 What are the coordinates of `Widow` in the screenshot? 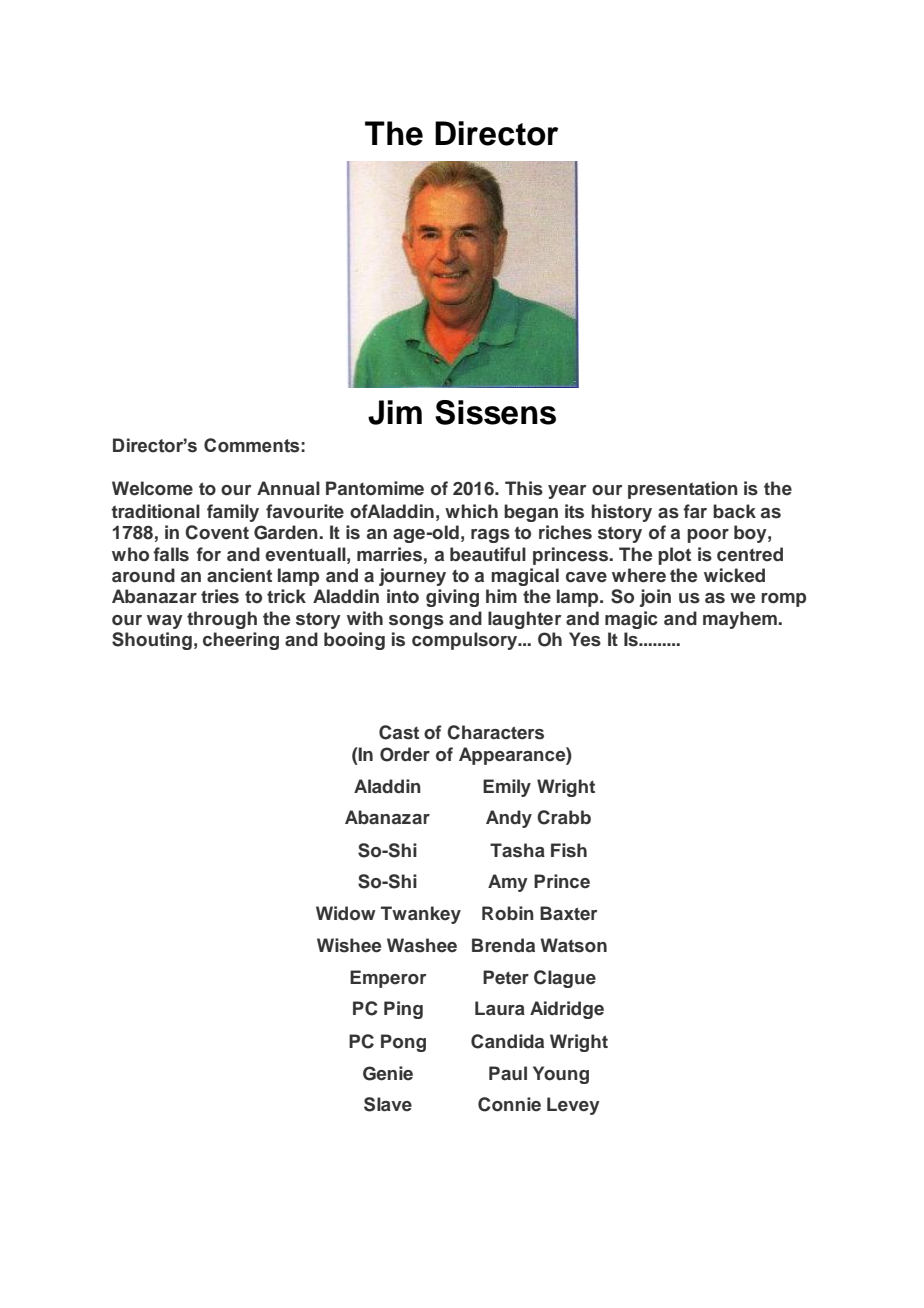 It's located at (346, 913).
